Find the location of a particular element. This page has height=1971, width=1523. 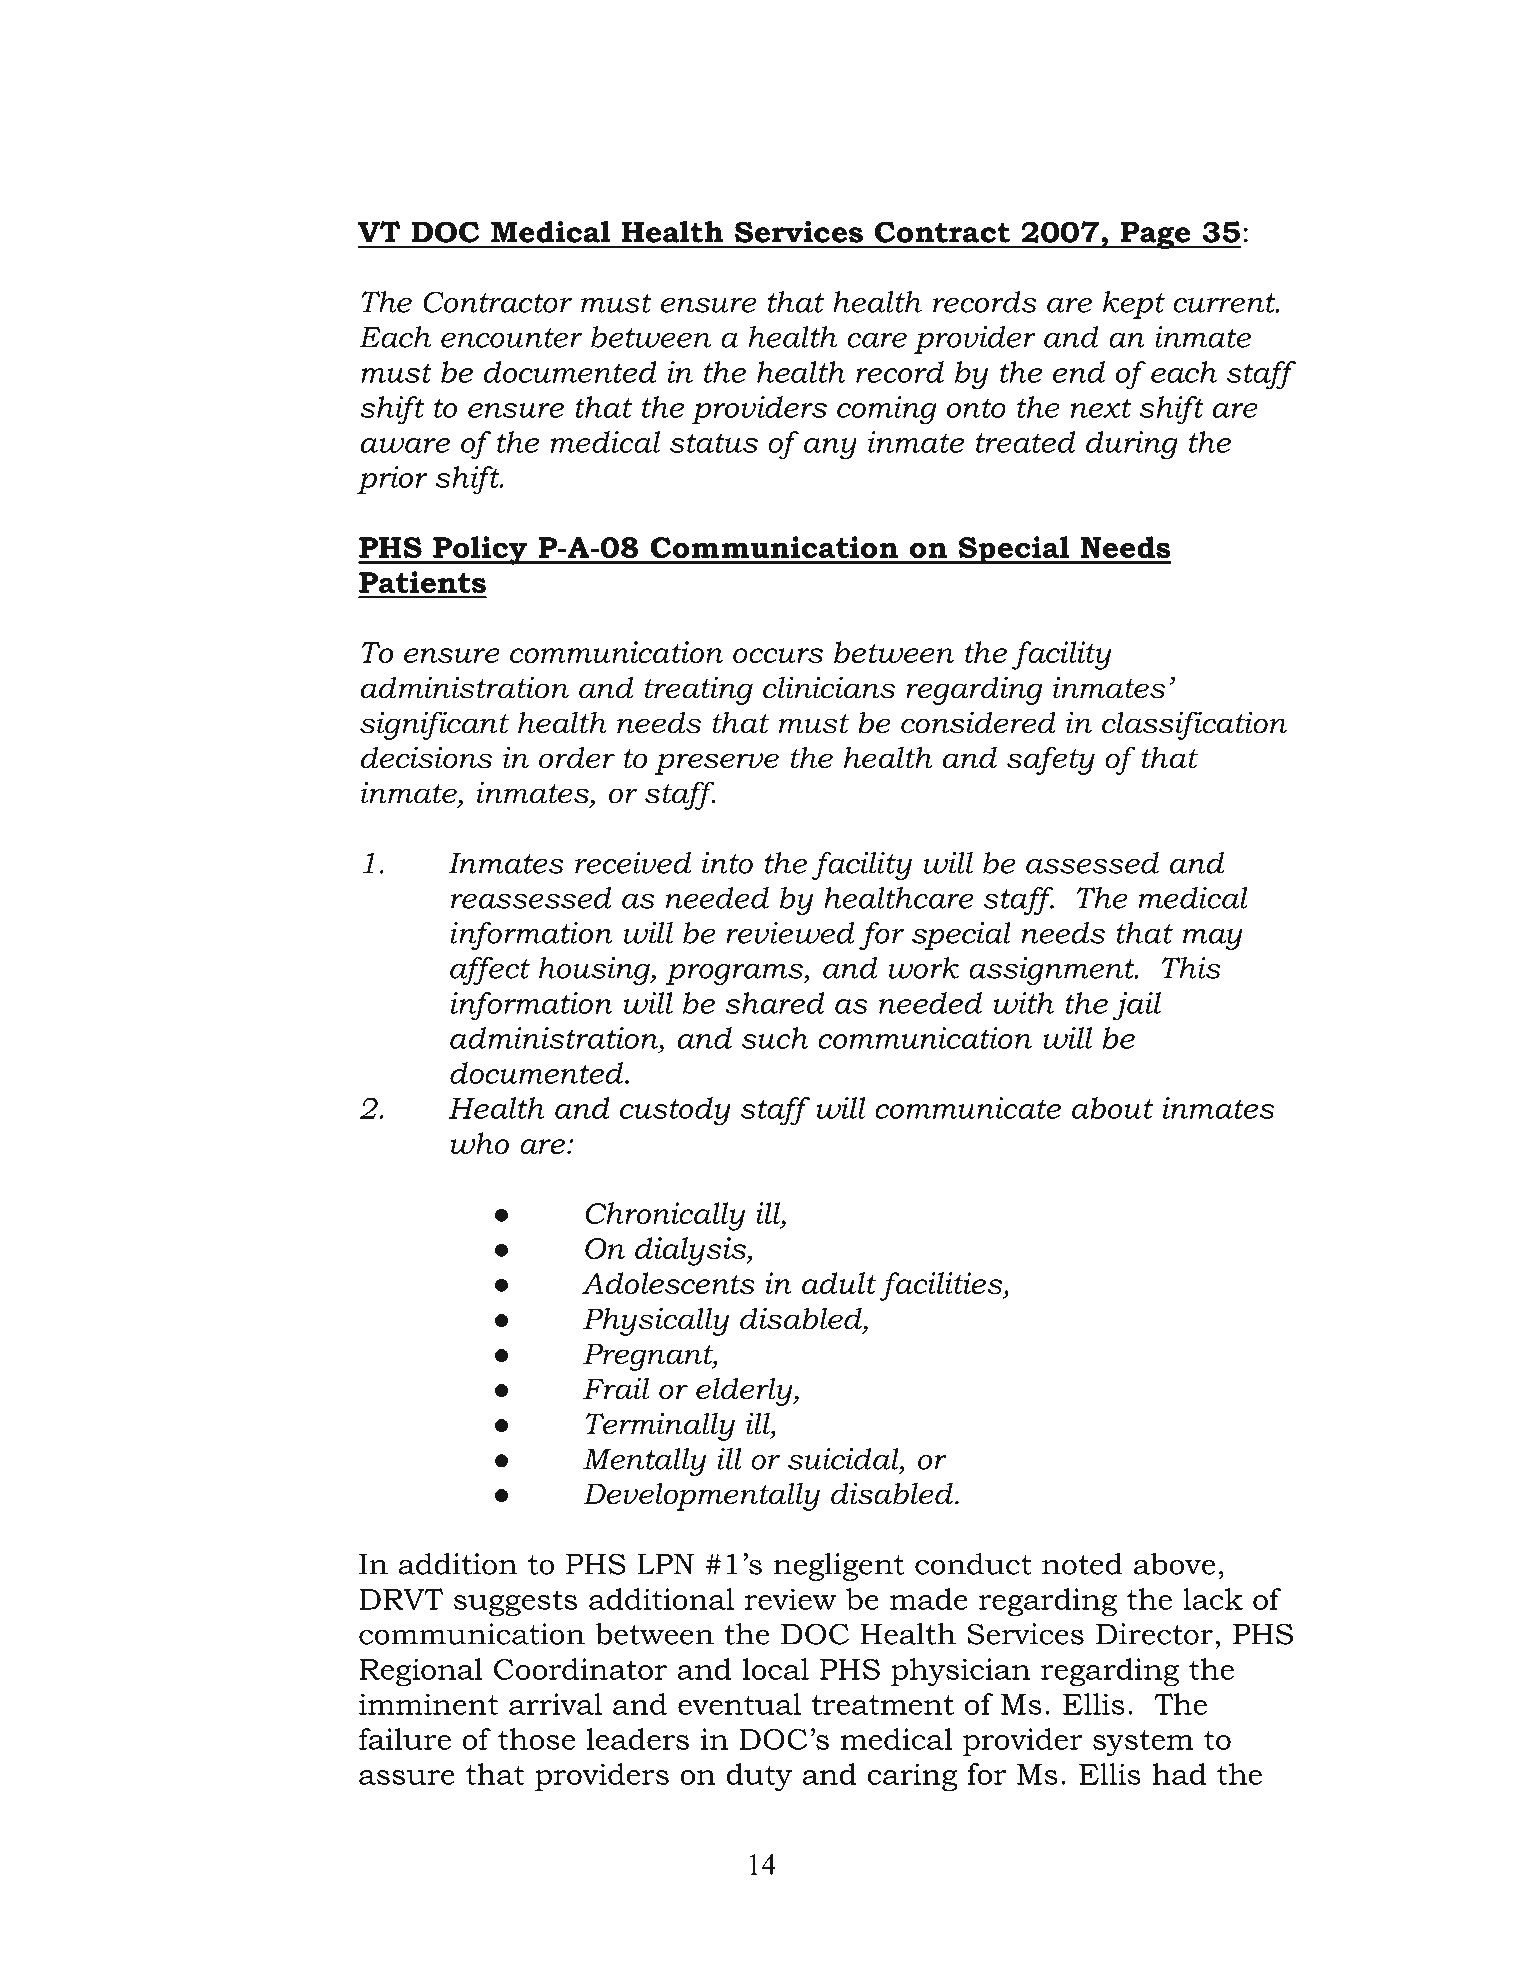

classification is located at coordinates (1194, 725).
